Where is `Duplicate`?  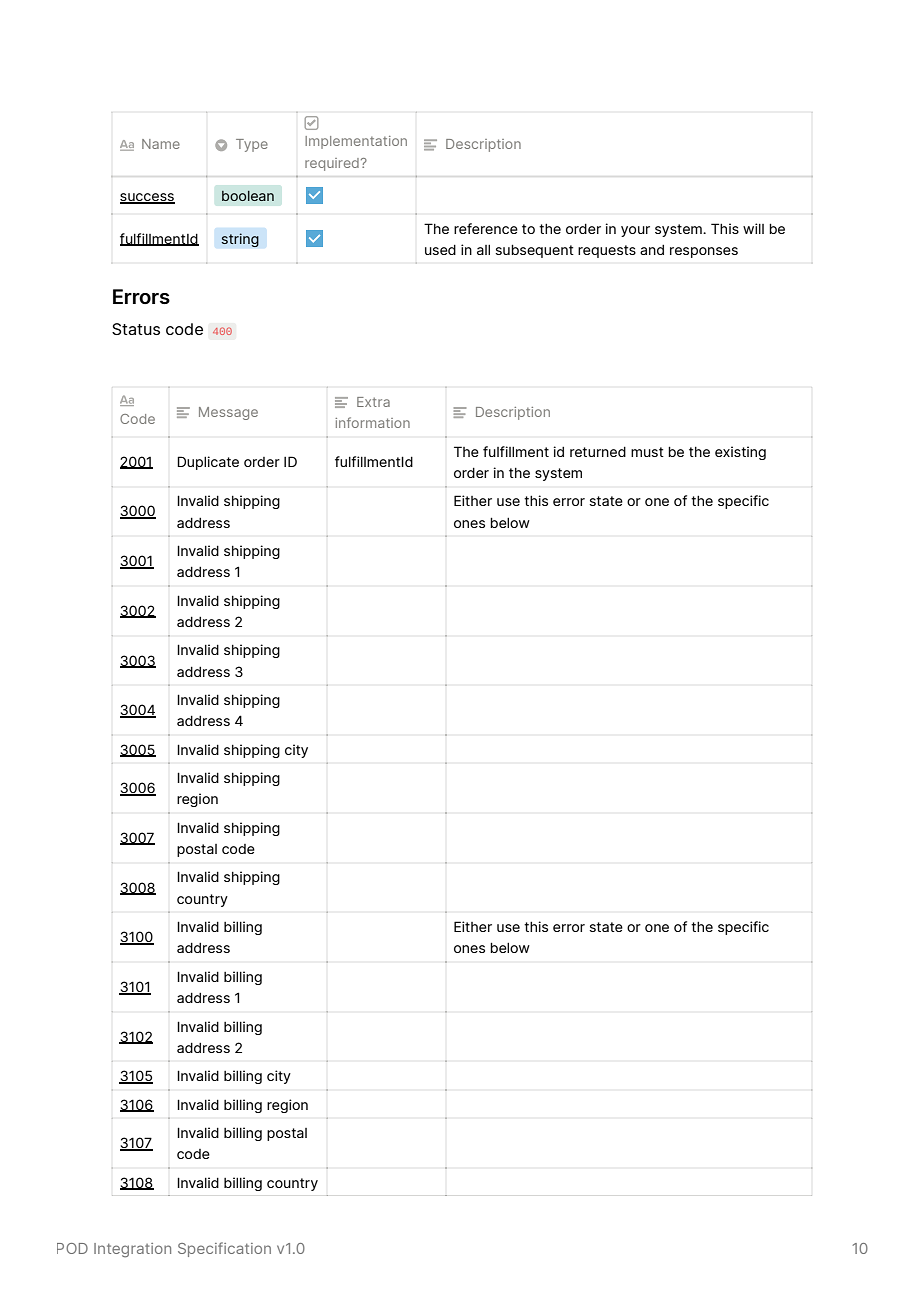
Duplicate is located at coordinates (208, 463).
